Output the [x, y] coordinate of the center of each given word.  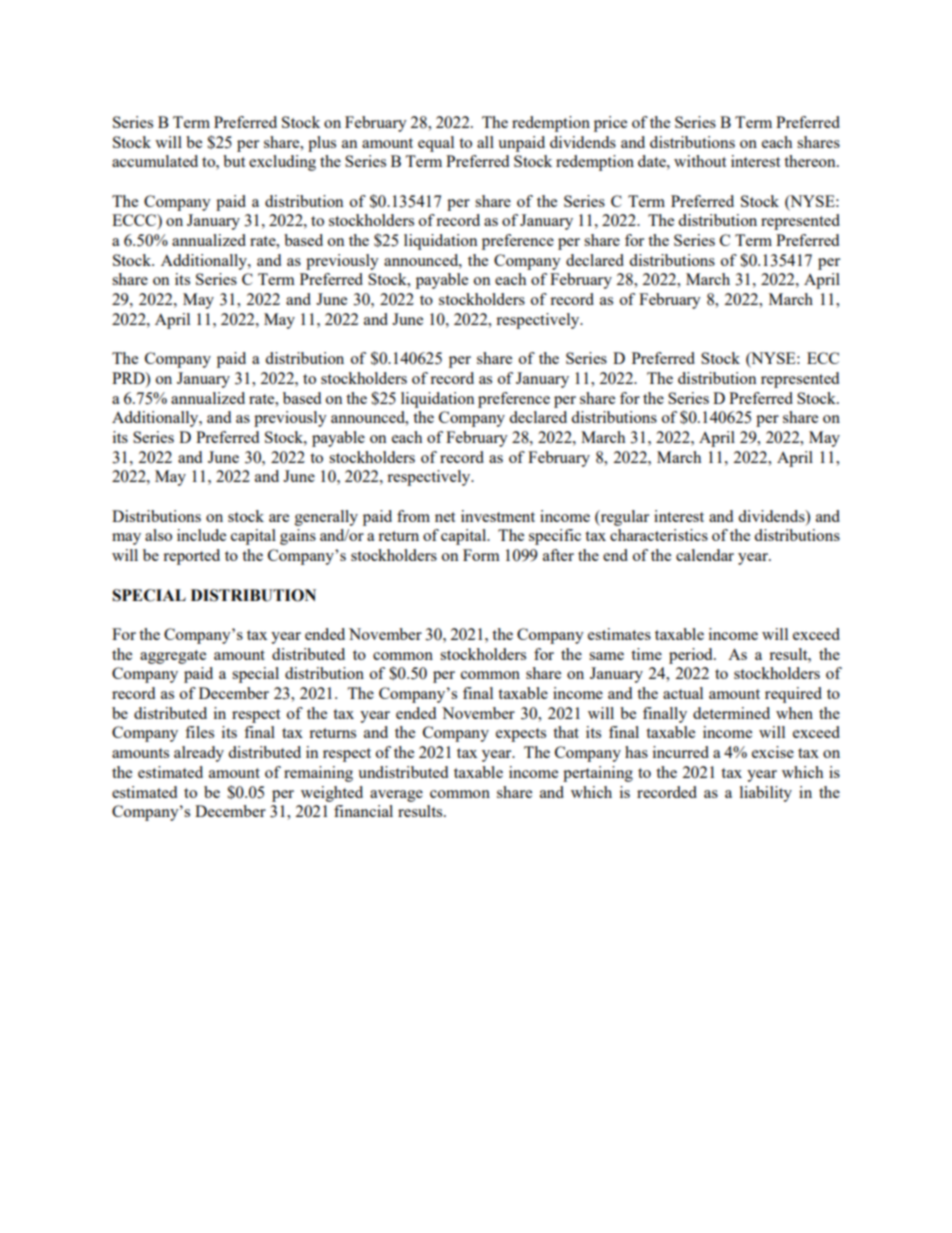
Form [481, 555]
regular [623, 518]
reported [191, 557]
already [199, 754]
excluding [282, 163]
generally [326, 518]
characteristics [659, 535]
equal [436, 144]
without [700, 161]
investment [498, 516]
